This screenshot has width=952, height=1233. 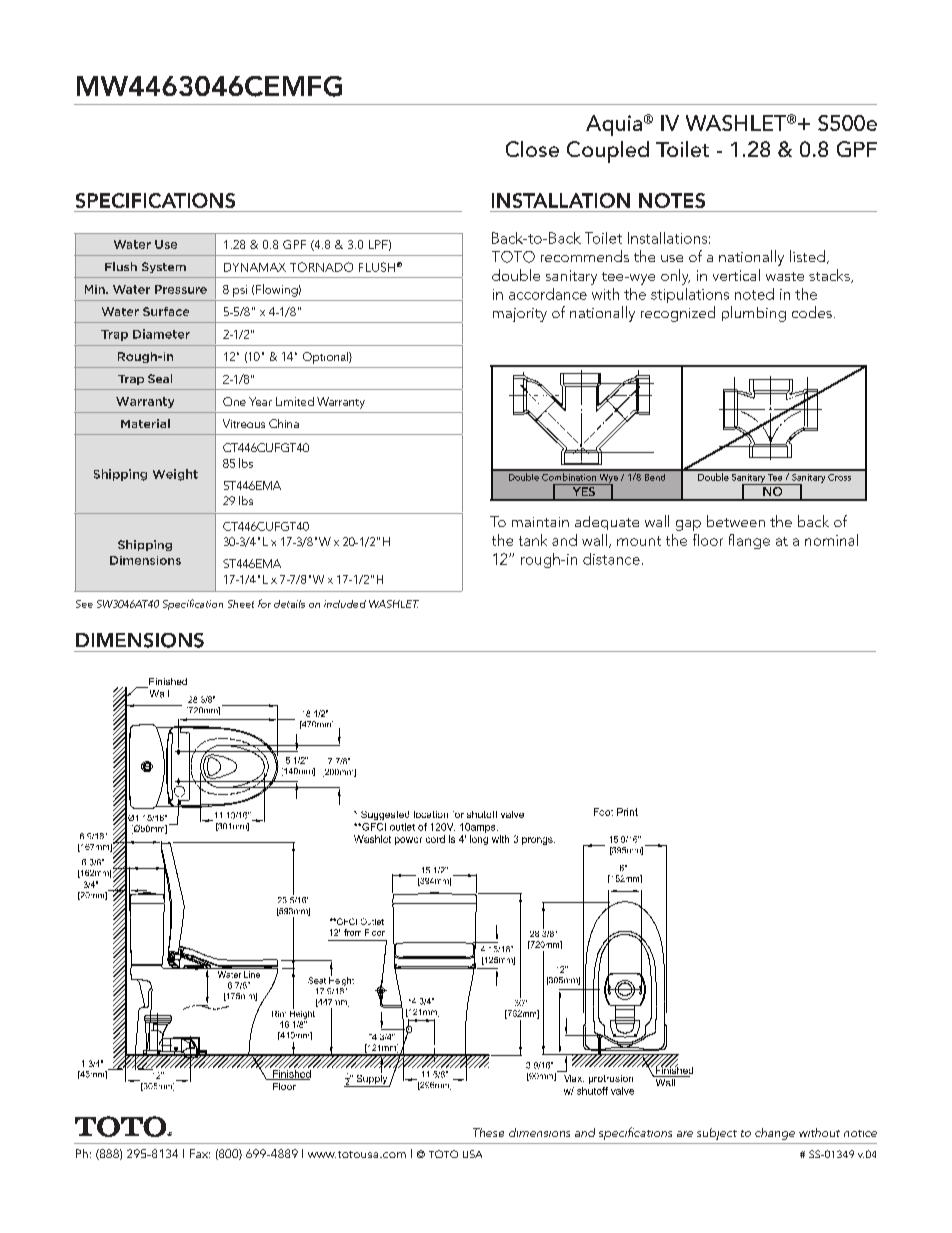 What do you see at coordinates (175, 475) in the screenshot?
I see `Weight` at bounding box center [175, 475].
